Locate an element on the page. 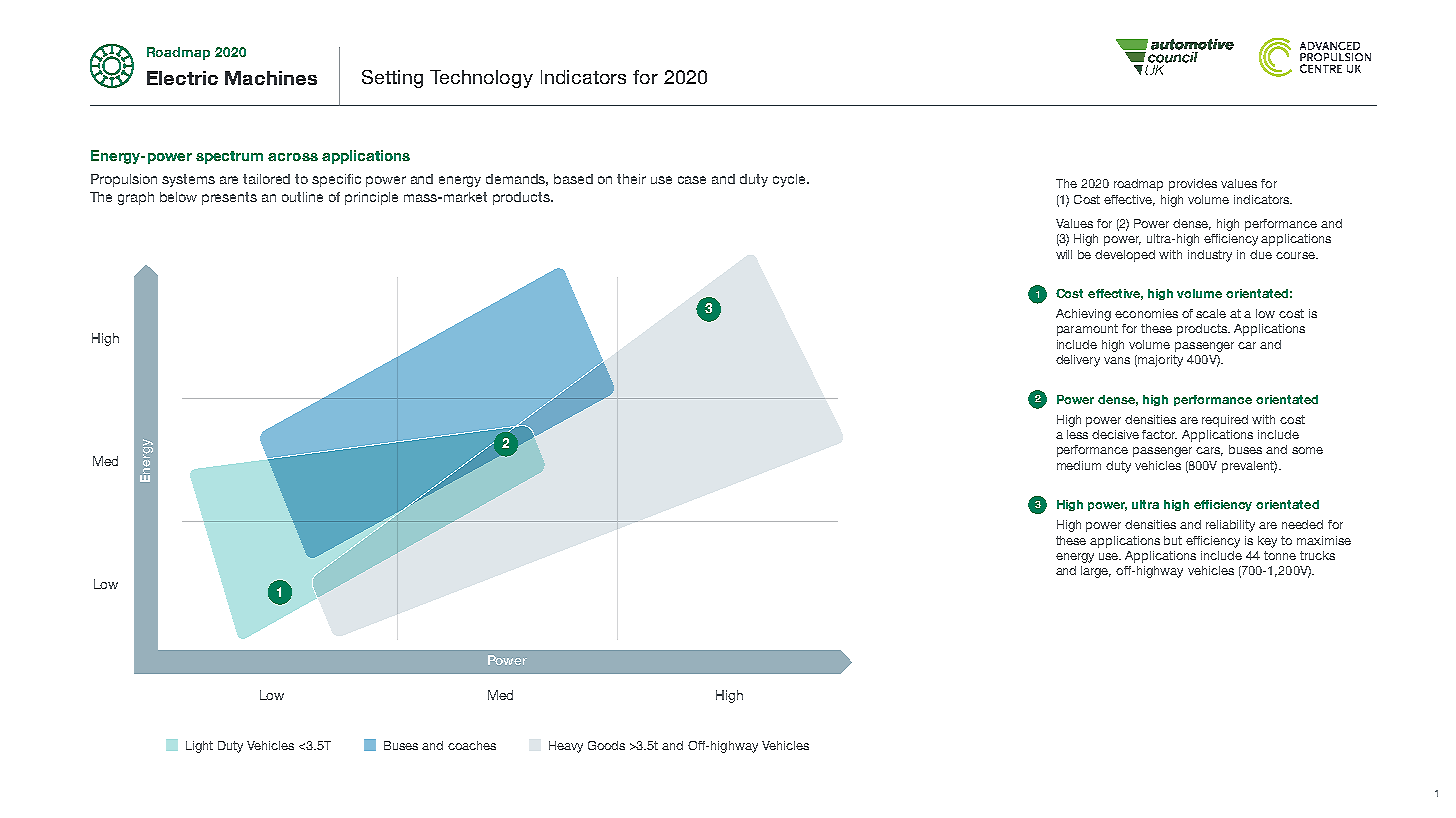 Image resolution: width=1456 pixels, height=818 pixels. Technology is located at coordinates (481, 79).
